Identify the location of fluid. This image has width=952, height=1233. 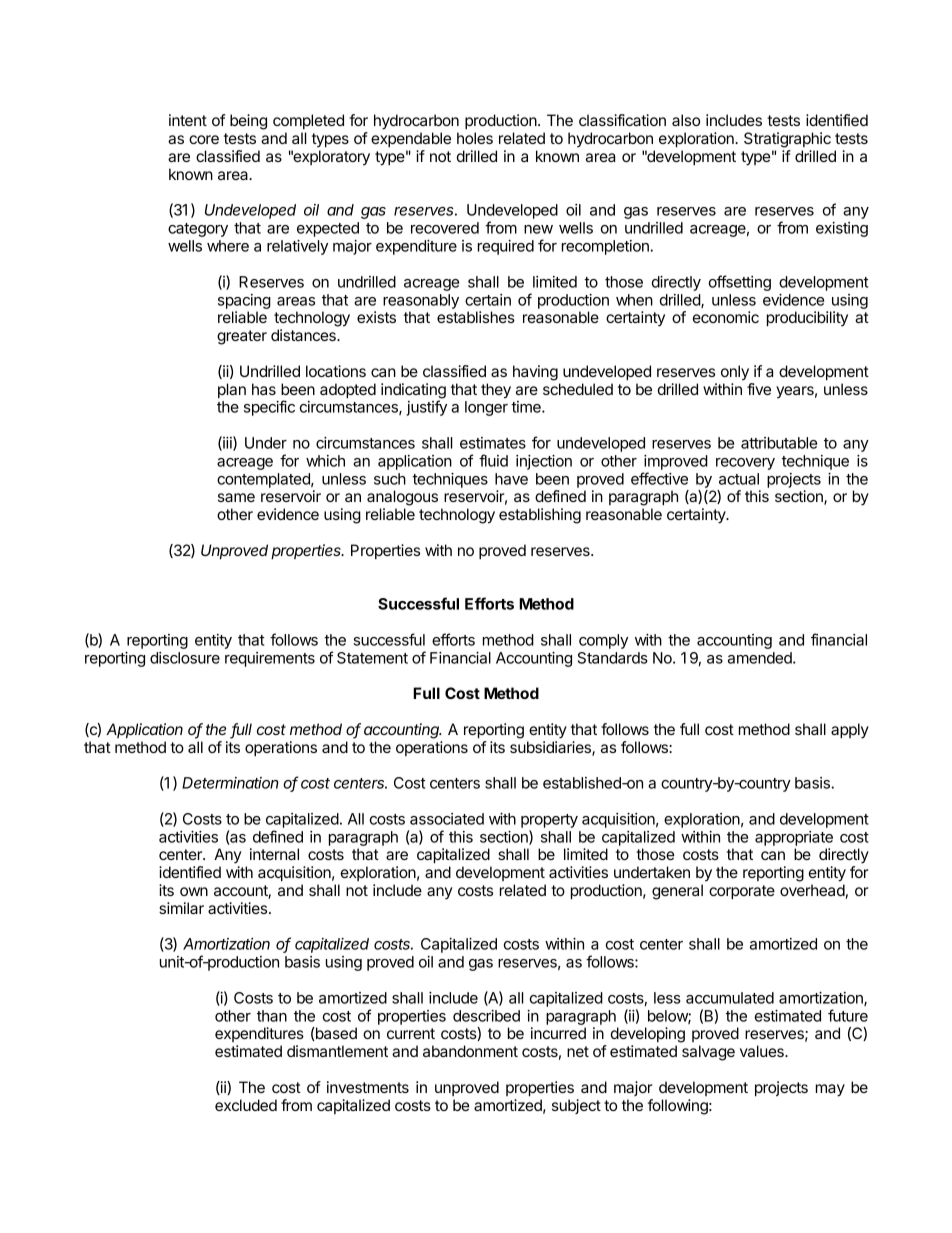
(493, 460).
